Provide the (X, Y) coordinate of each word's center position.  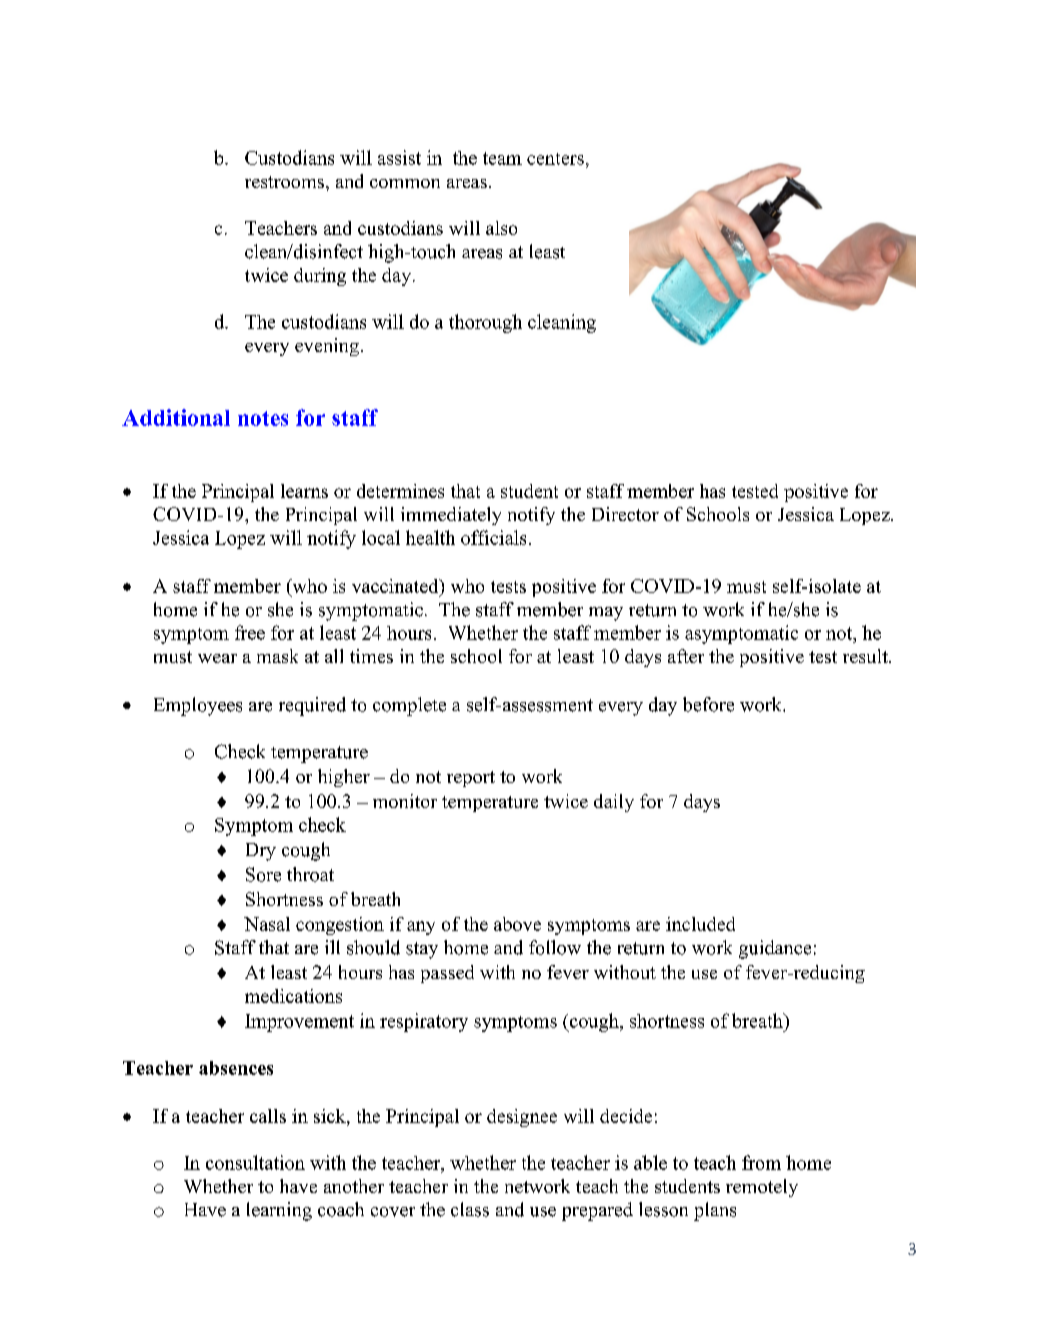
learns (304, 491)
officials (493, 537)
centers (555, 159)
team (502, 158)
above (517, 924)
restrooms (284, 182)
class (470, 1209)
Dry (261, 852)
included (700, 924)
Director (625, 514)
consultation (255, 1162)
